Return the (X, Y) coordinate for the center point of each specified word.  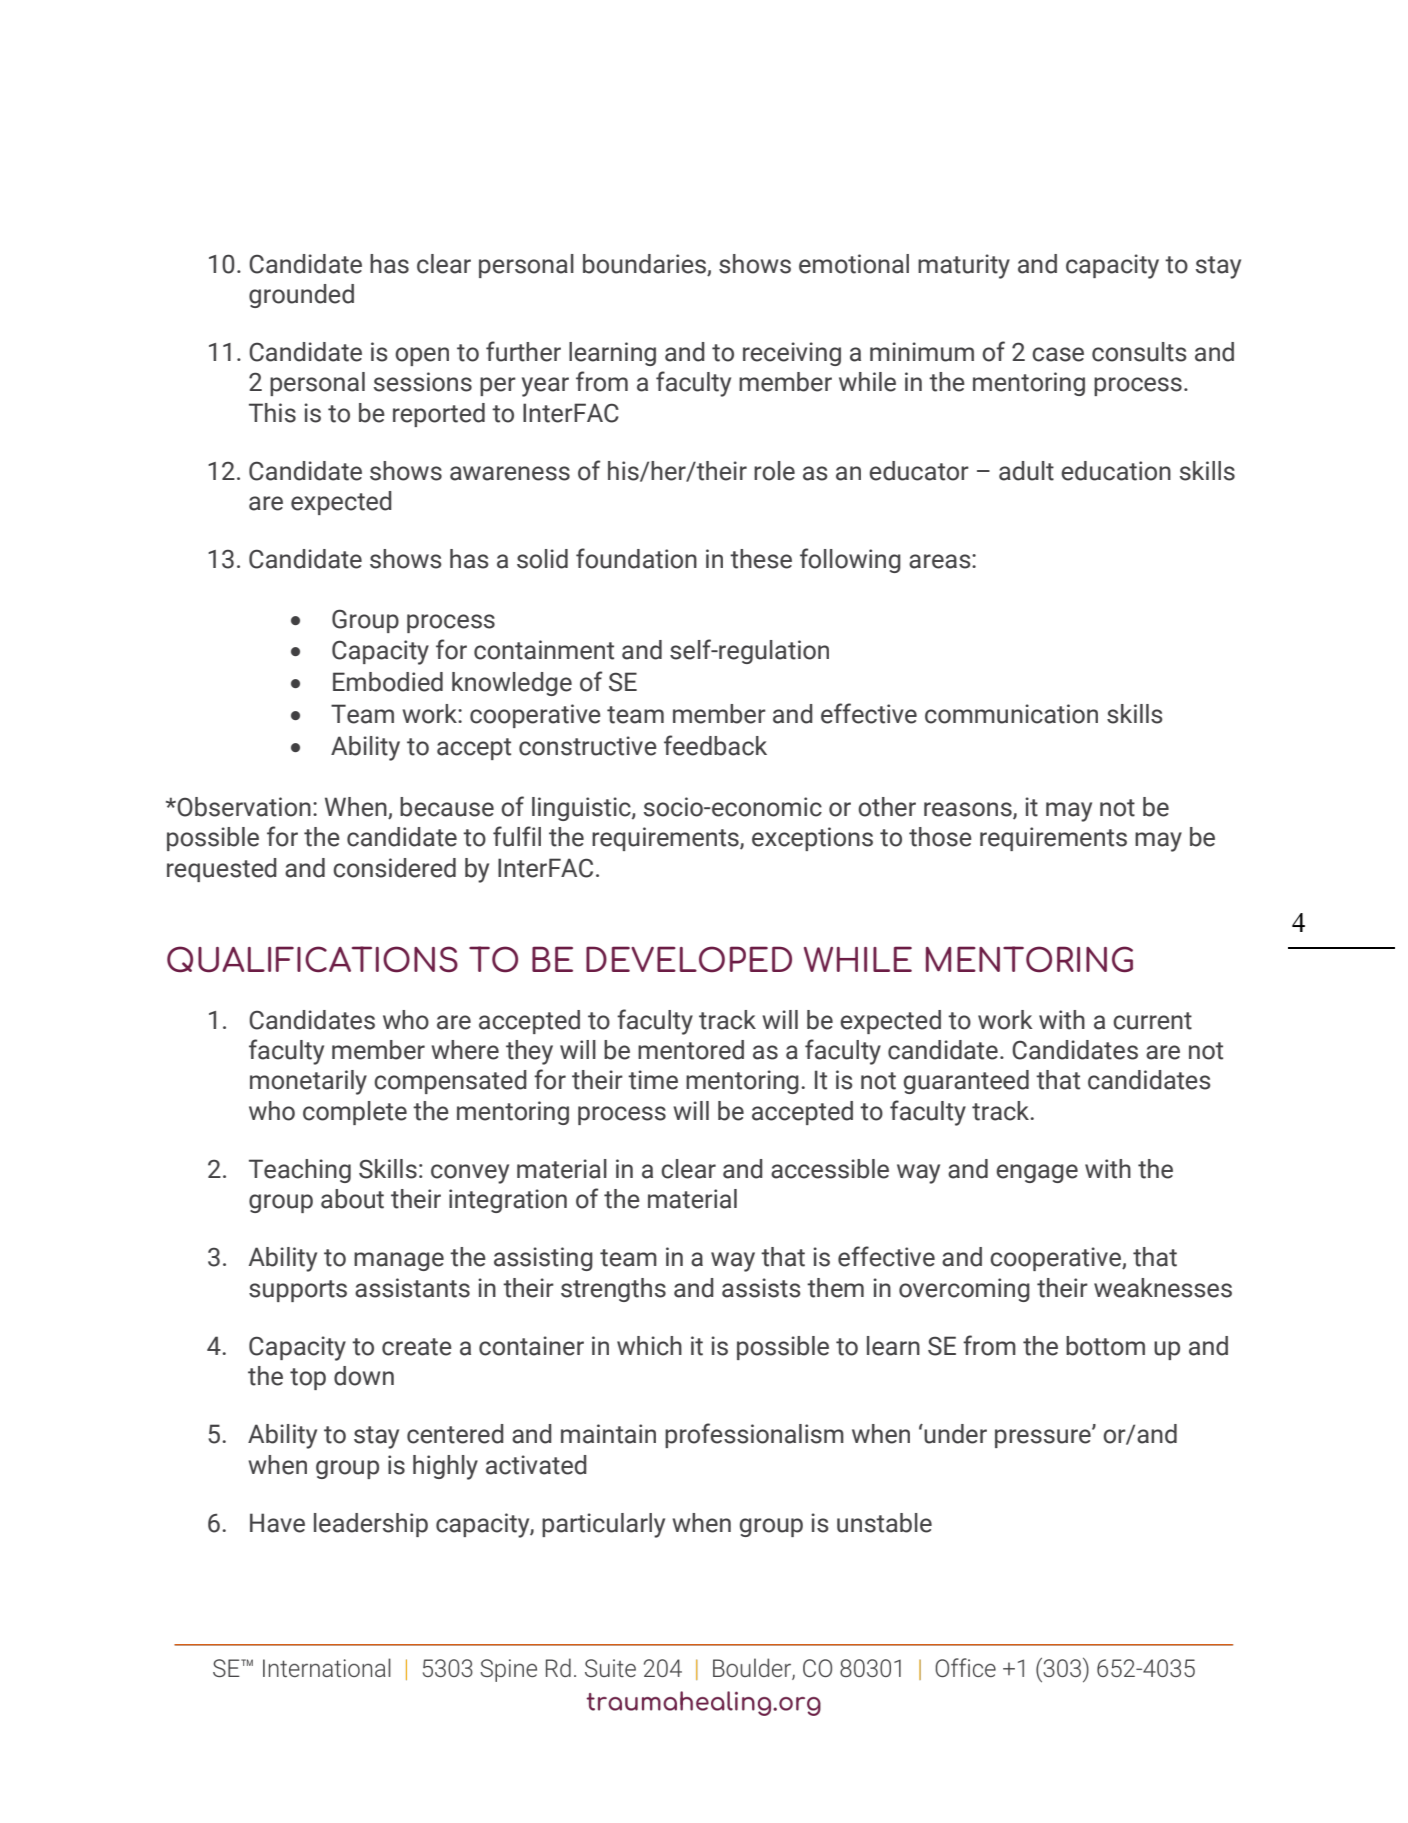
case (1058, 354)
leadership (371, 1525)
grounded (301, 296)
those (940, 837)
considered (394, 868)
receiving (792, 354)
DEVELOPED (689, 959)
